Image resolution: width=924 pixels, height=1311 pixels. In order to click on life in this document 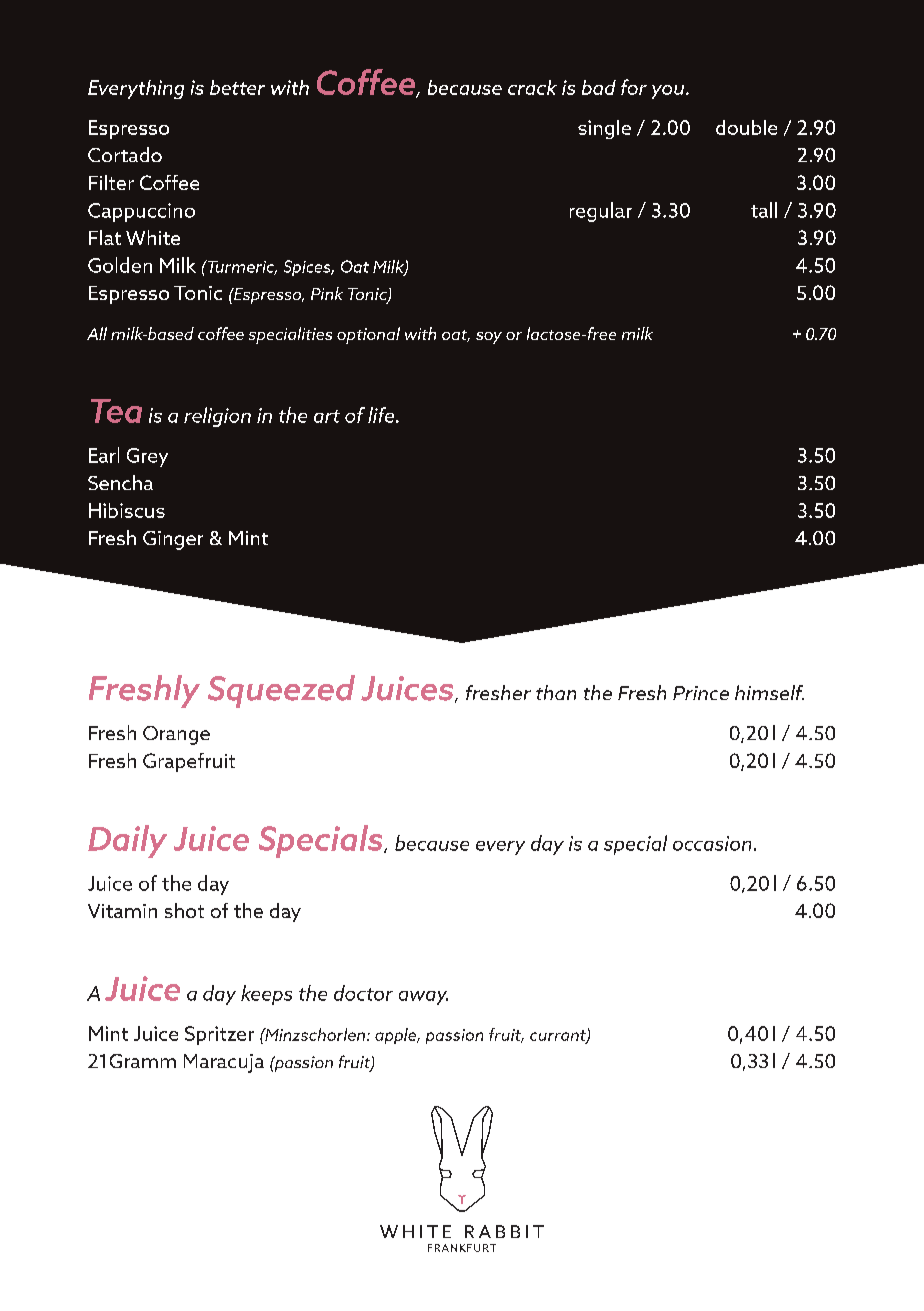, I will do `click(382, 415)`.
